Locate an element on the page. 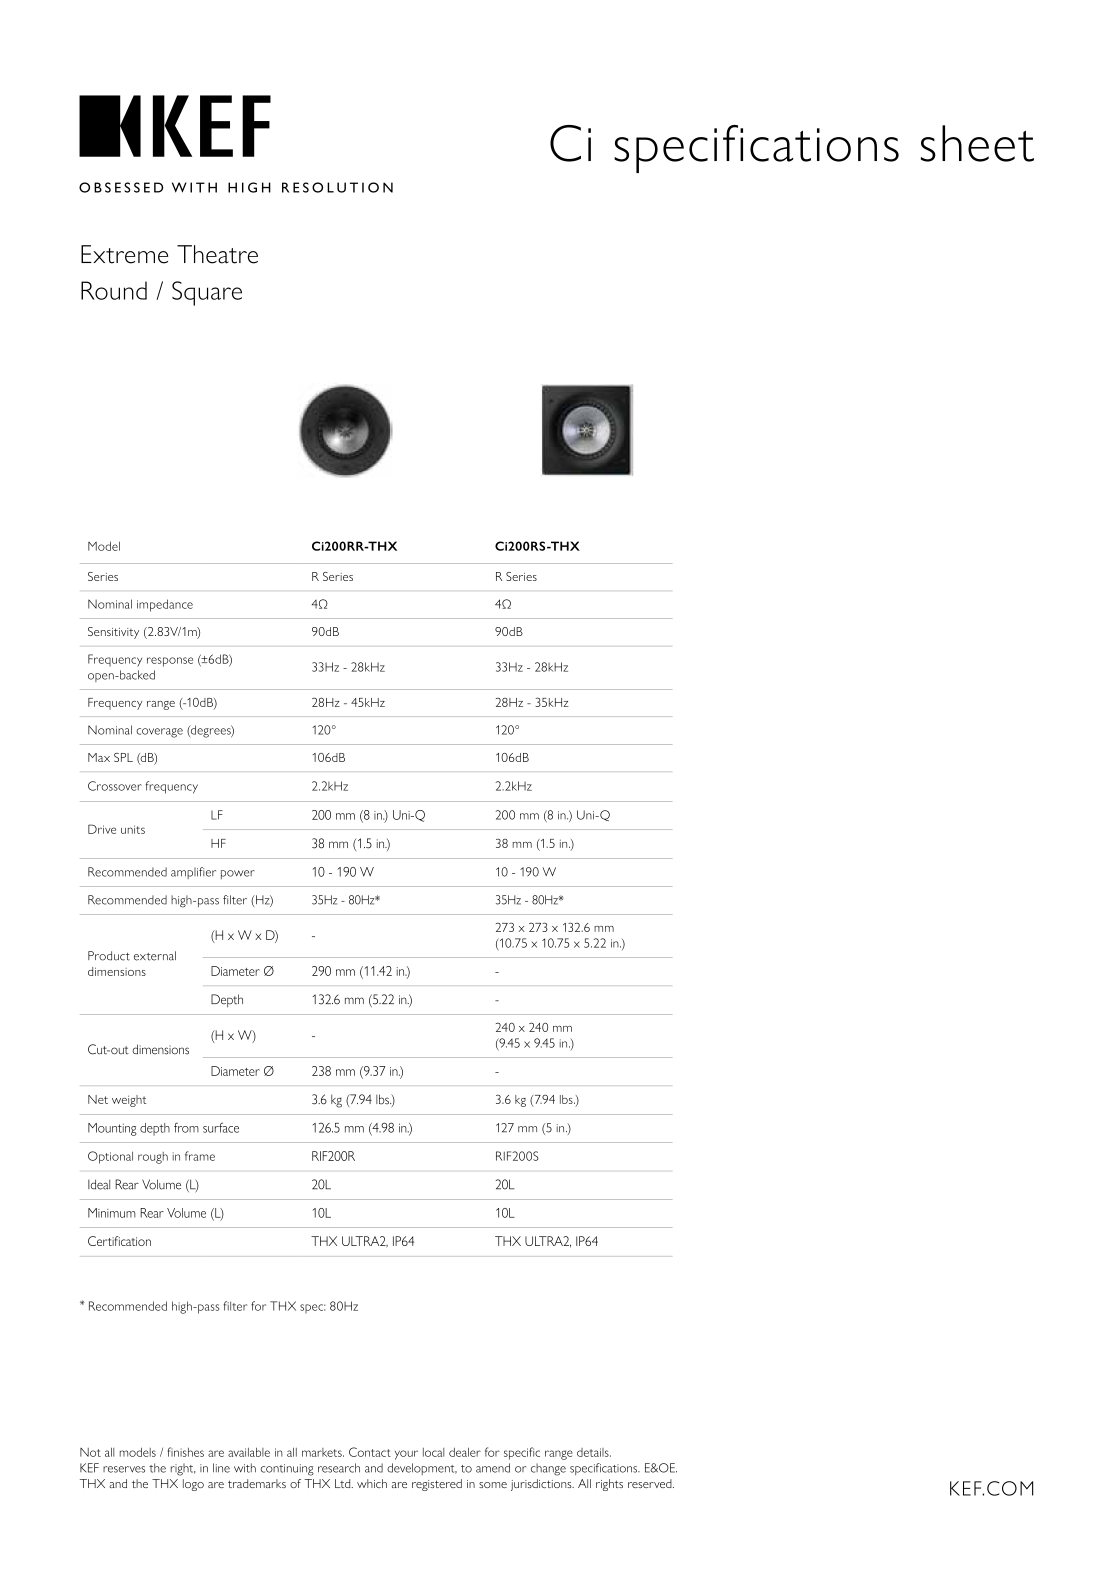 This document has height=1575, width=1114. external is located at coordinates (155, 956).
